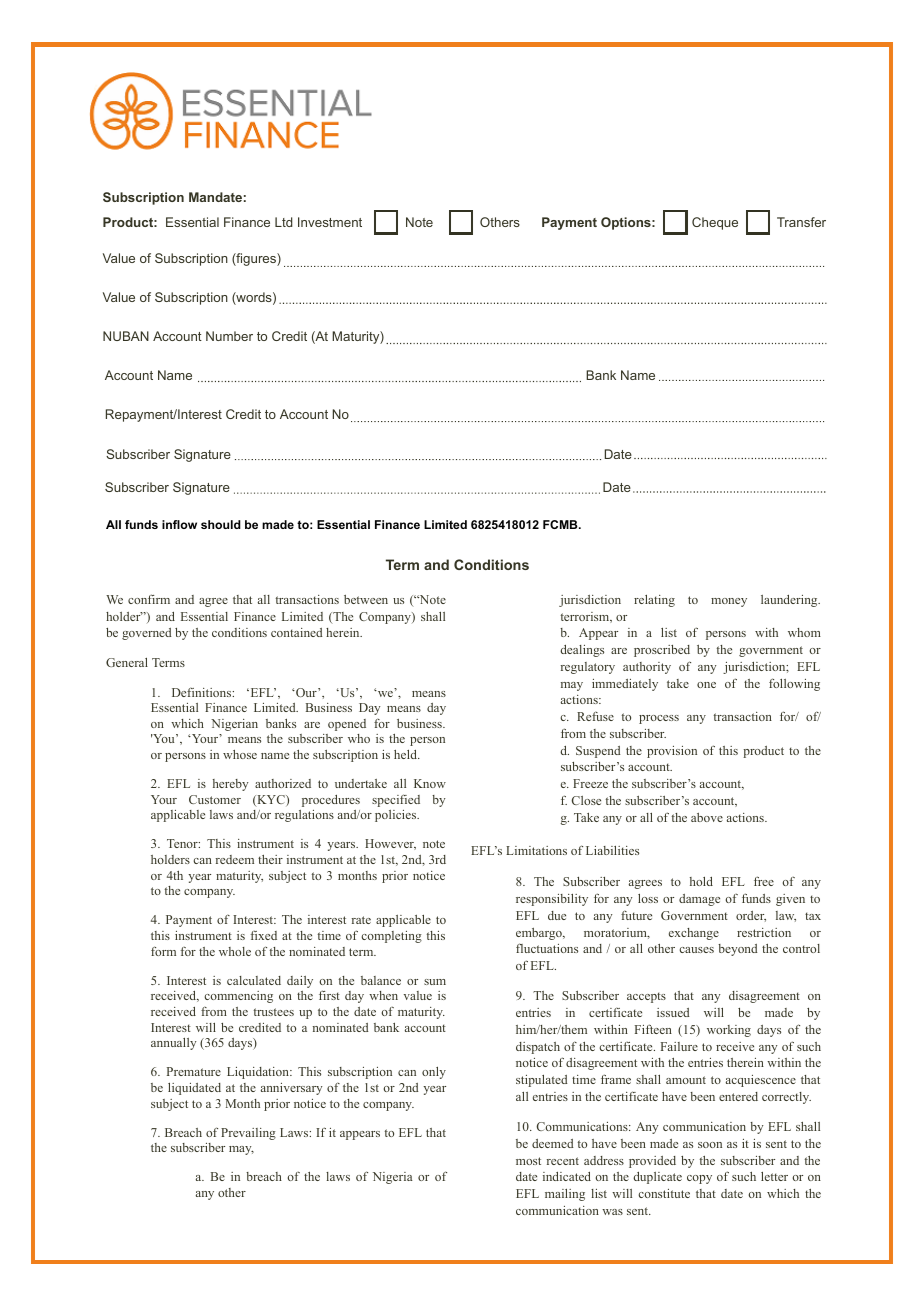  I want to click on money, so click(729, 602).
